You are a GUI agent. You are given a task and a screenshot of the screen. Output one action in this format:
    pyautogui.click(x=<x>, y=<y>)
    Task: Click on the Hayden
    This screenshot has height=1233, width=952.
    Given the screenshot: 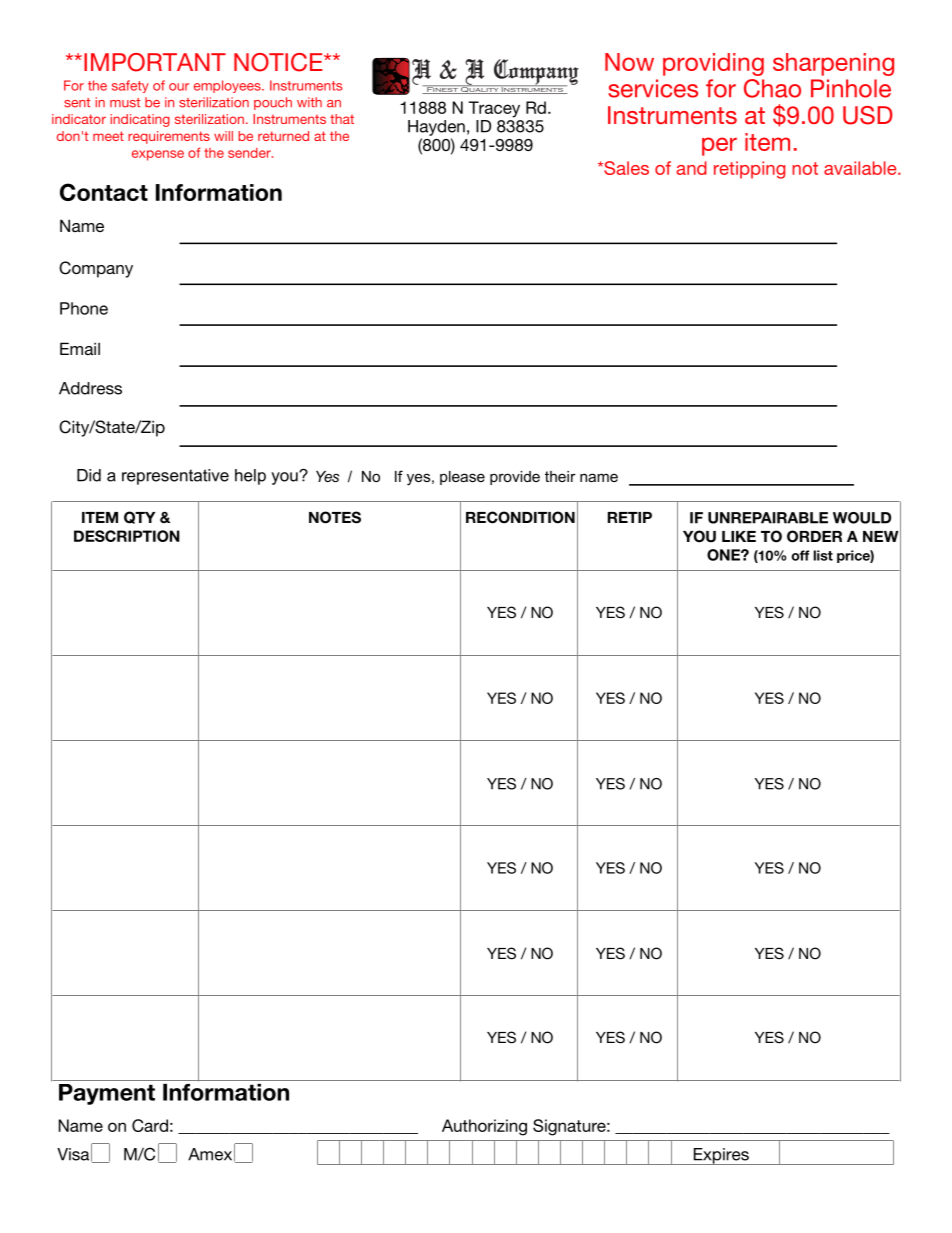 What is the action you would take?
    pyautogui.click(x=436, y=128)
